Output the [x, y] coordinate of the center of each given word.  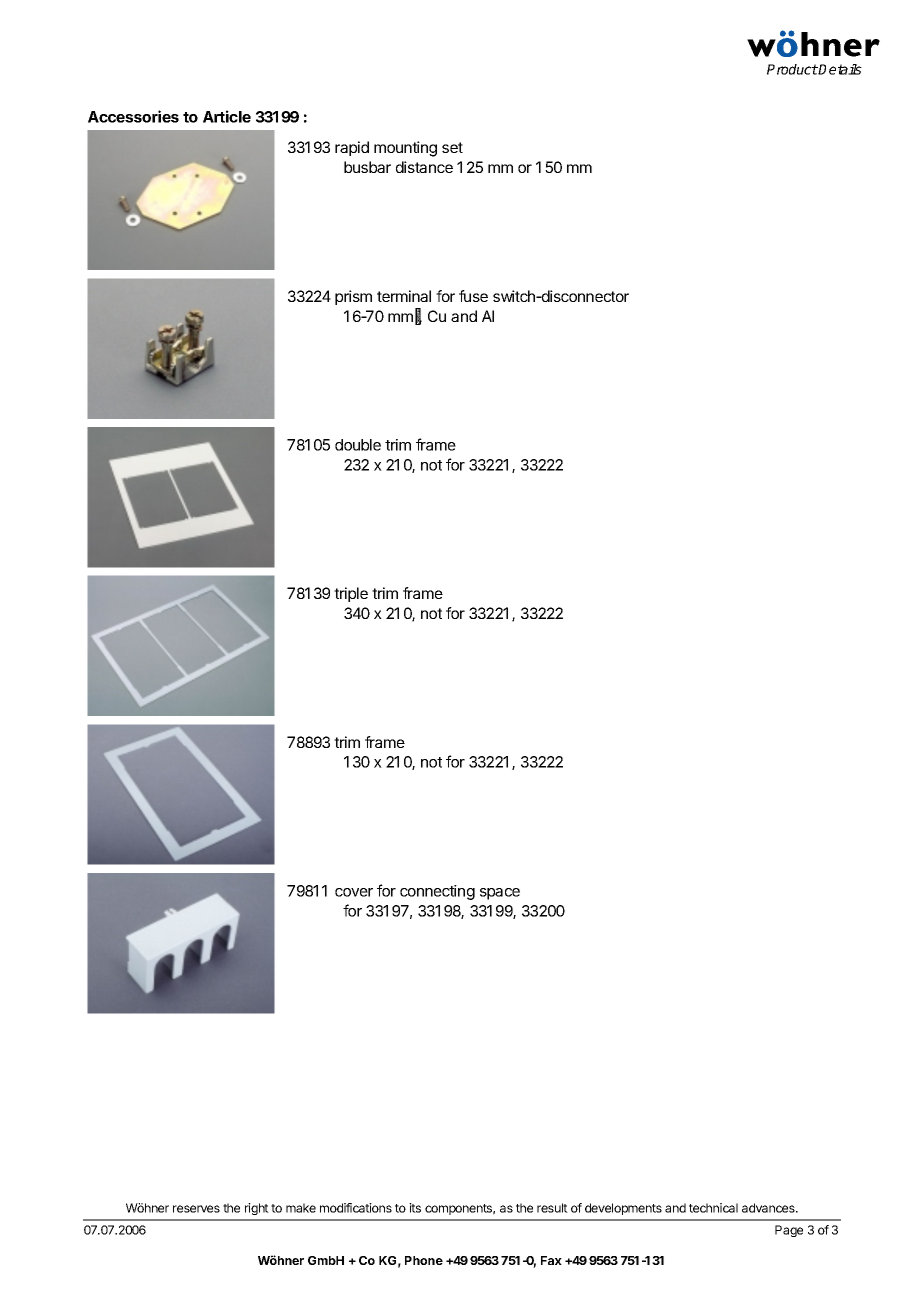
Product [792, 69]
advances [769, 1208]
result [552, 1208]
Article [227, 116]
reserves [196, 1209]
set [452, 147]
